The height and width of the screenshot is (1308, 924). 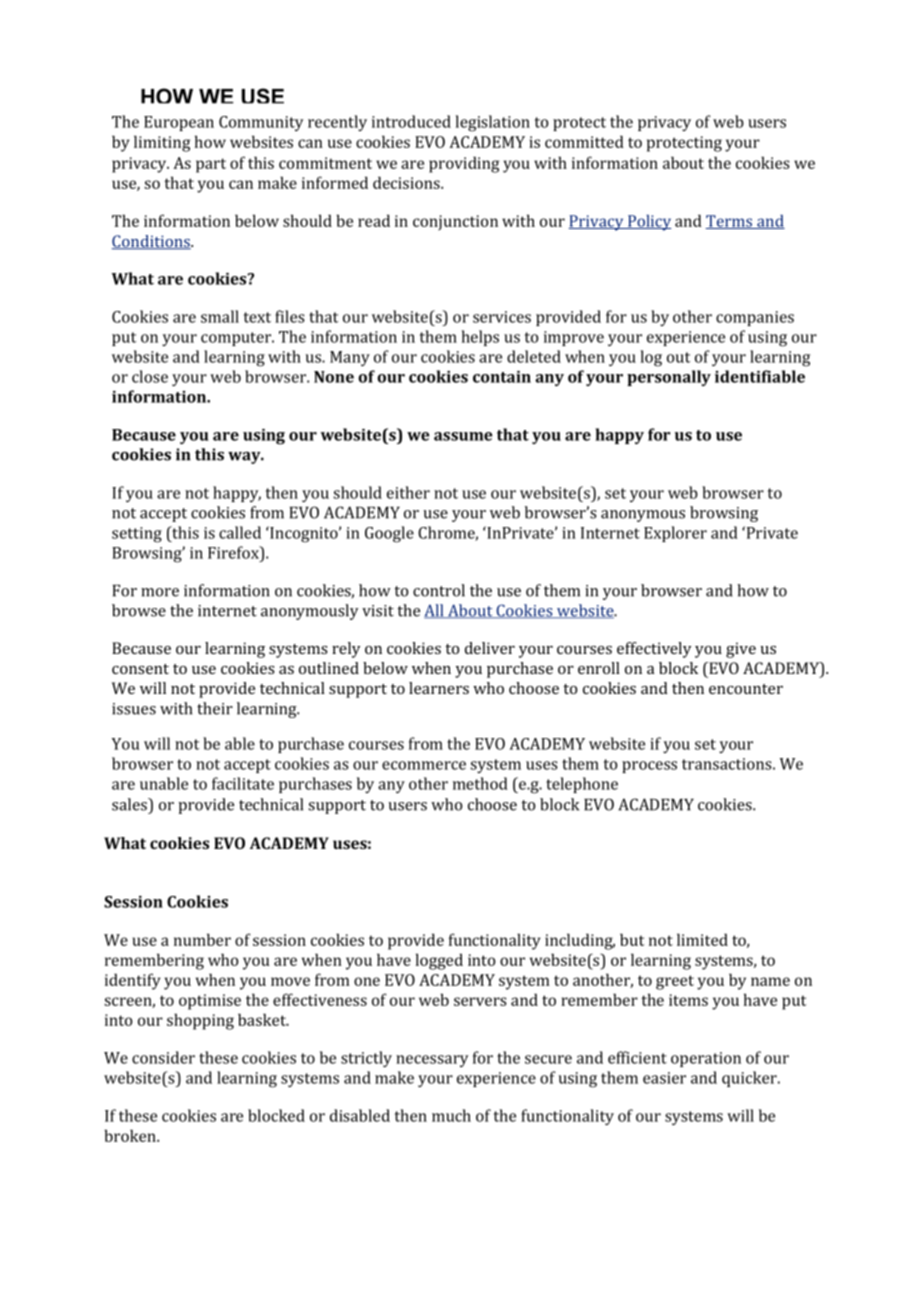 What do you see at coordinates (702, 939) in the screenshot?
I see `limited` at bounding box center [702, 939].
